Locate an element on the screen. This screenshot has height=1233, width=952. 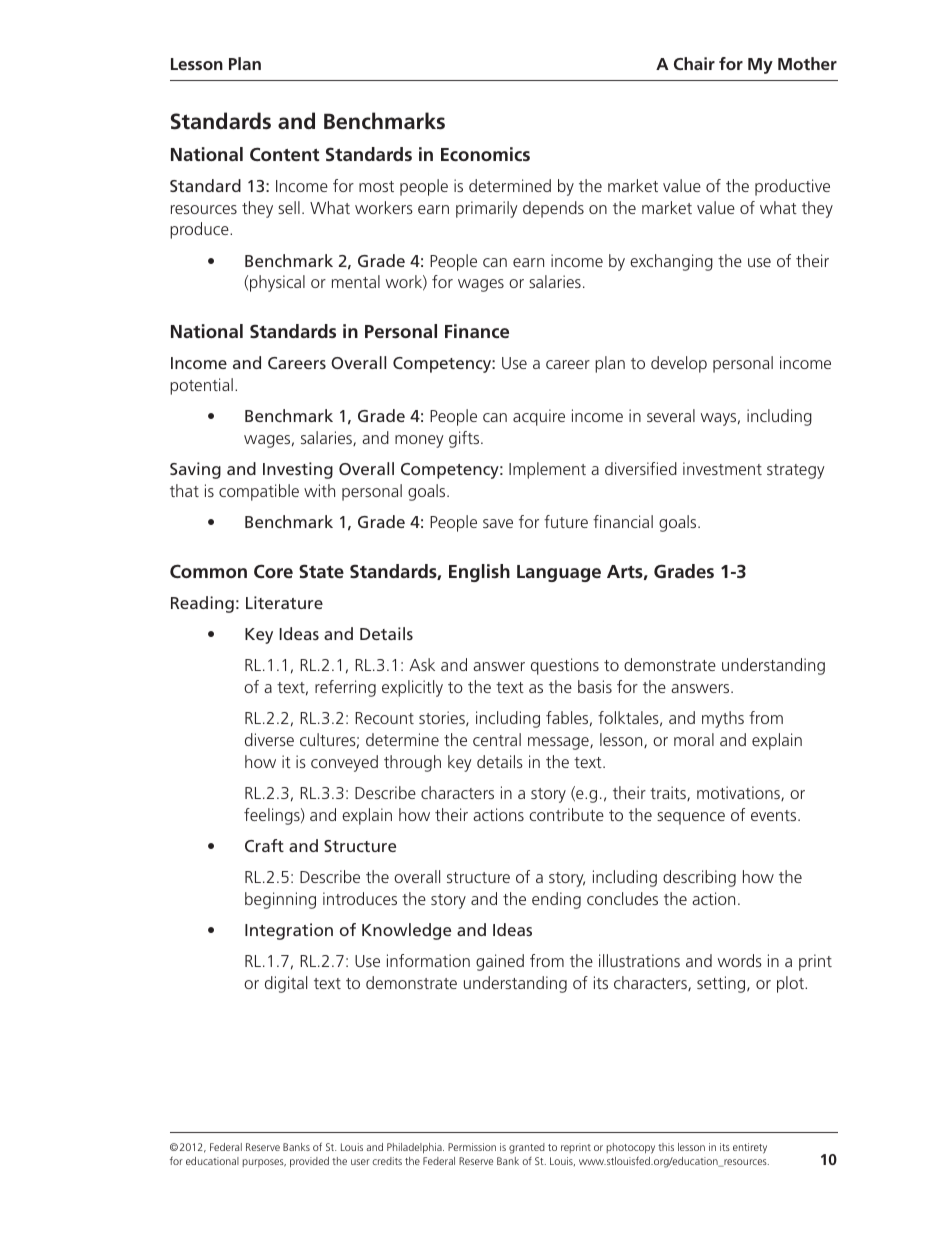
motivations is located at coordinates (739, 793).
